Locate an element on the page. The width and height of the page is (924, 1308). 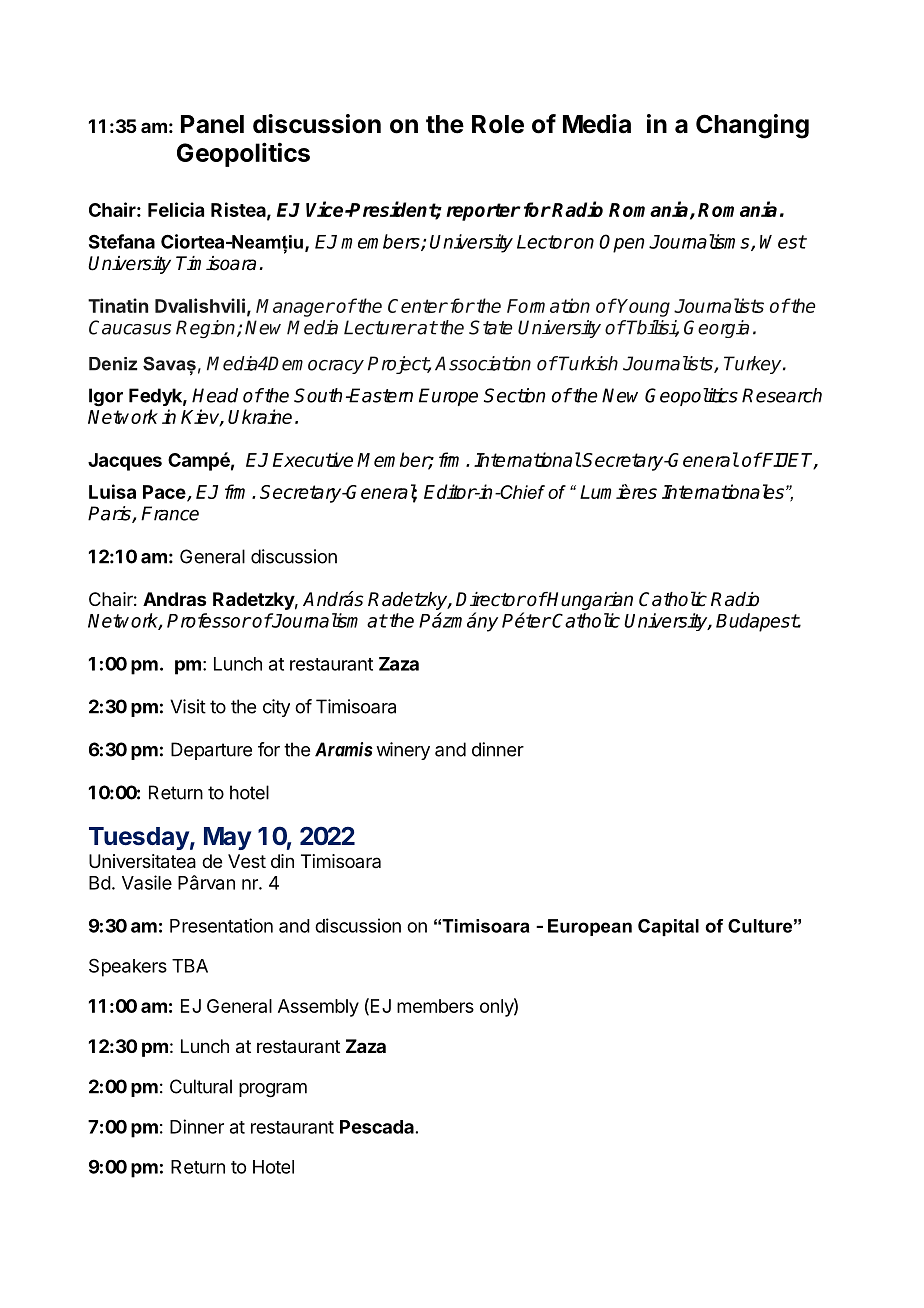
Georgia is located at coordinates (716, 329).
